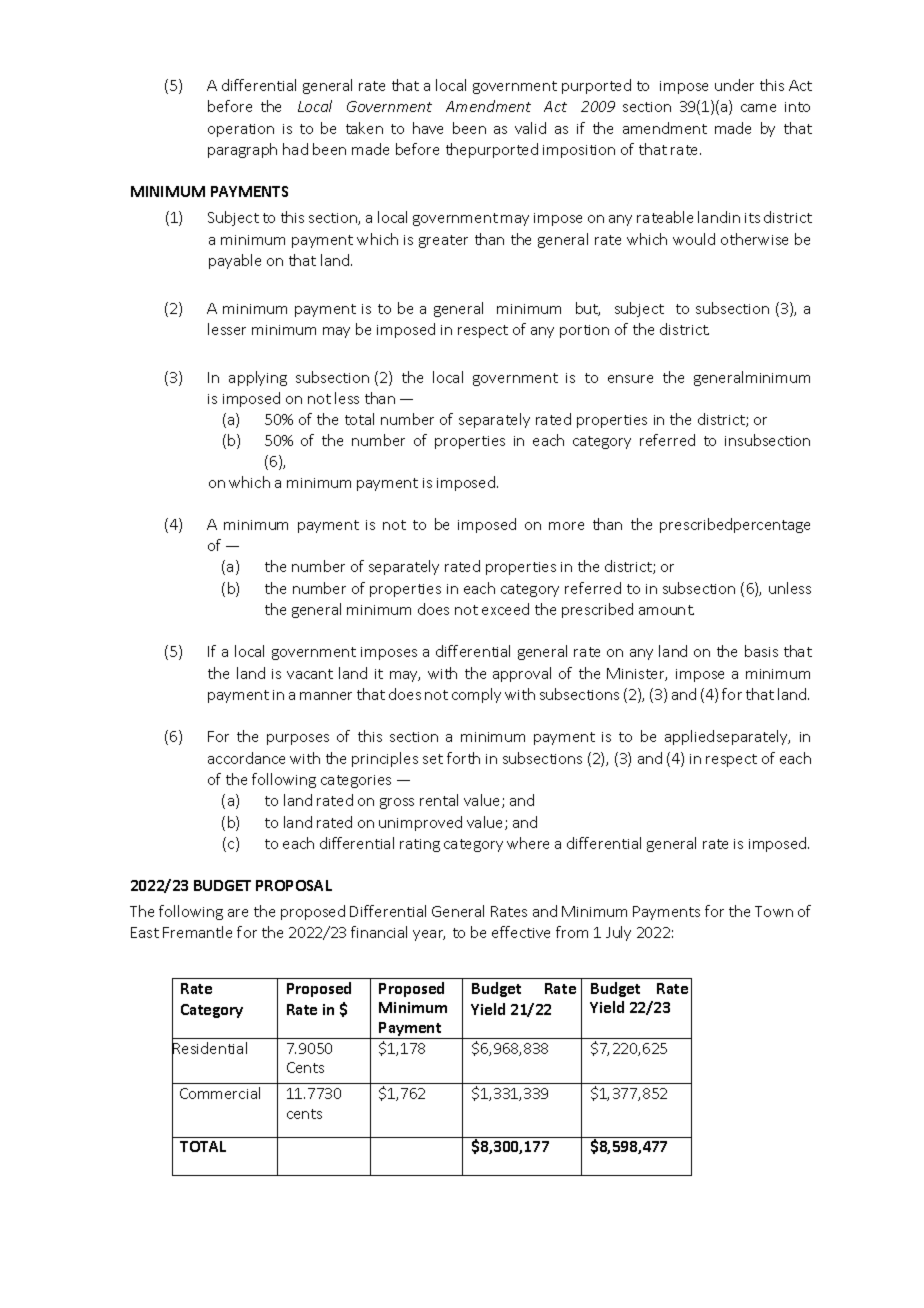 Image resolution: width=924 pixels, height=1308 pixels. What do you see at coordinates (566, 526) in the screenshot?
I see `more` at bounding box center [566, 526].
